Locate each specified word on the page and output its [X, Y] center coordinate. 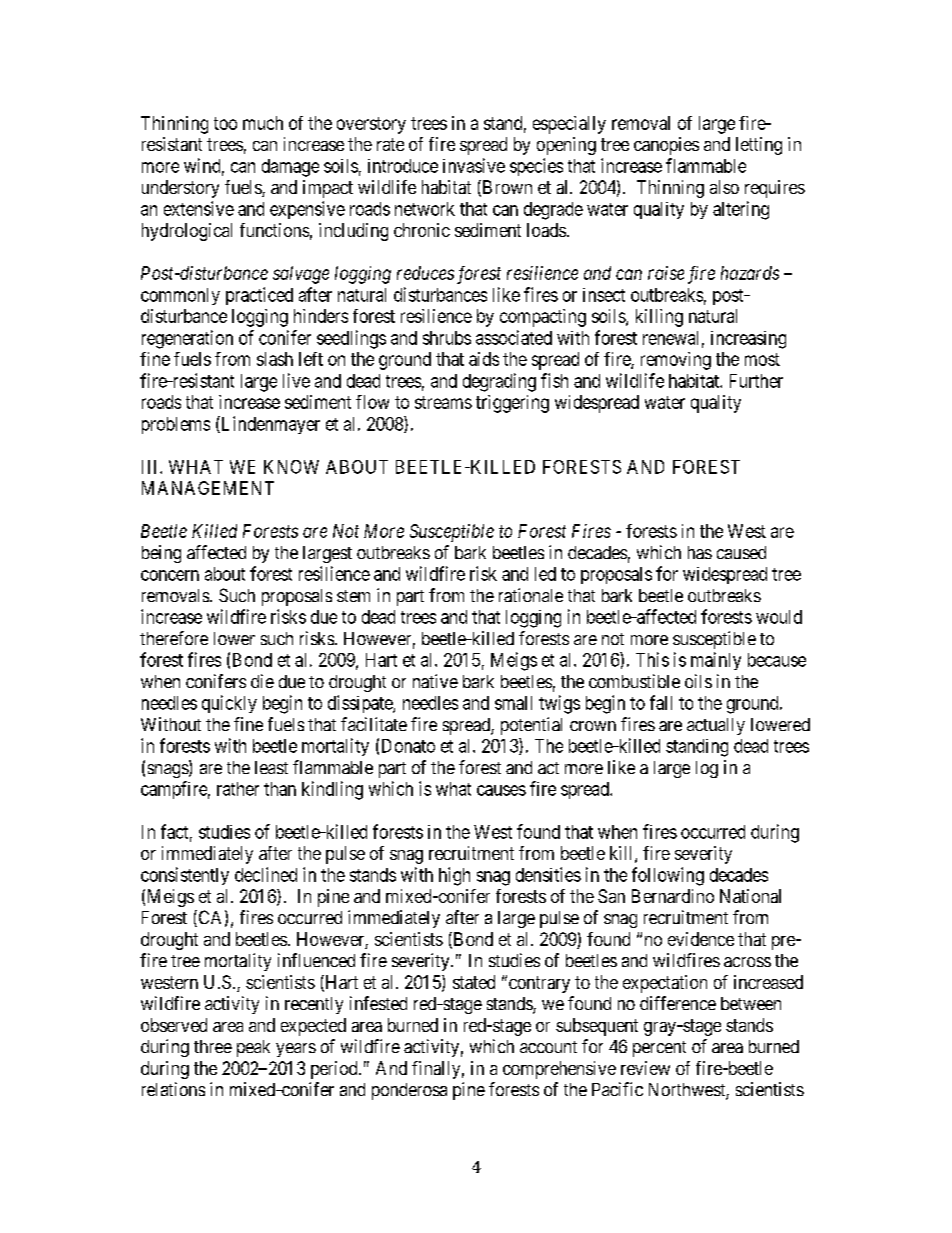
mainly [716, 661]
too [225, 123]
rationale [531, 595]
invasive [474, 165]
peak [253, 1048]
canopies [666, 146]
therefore [174, 638]
